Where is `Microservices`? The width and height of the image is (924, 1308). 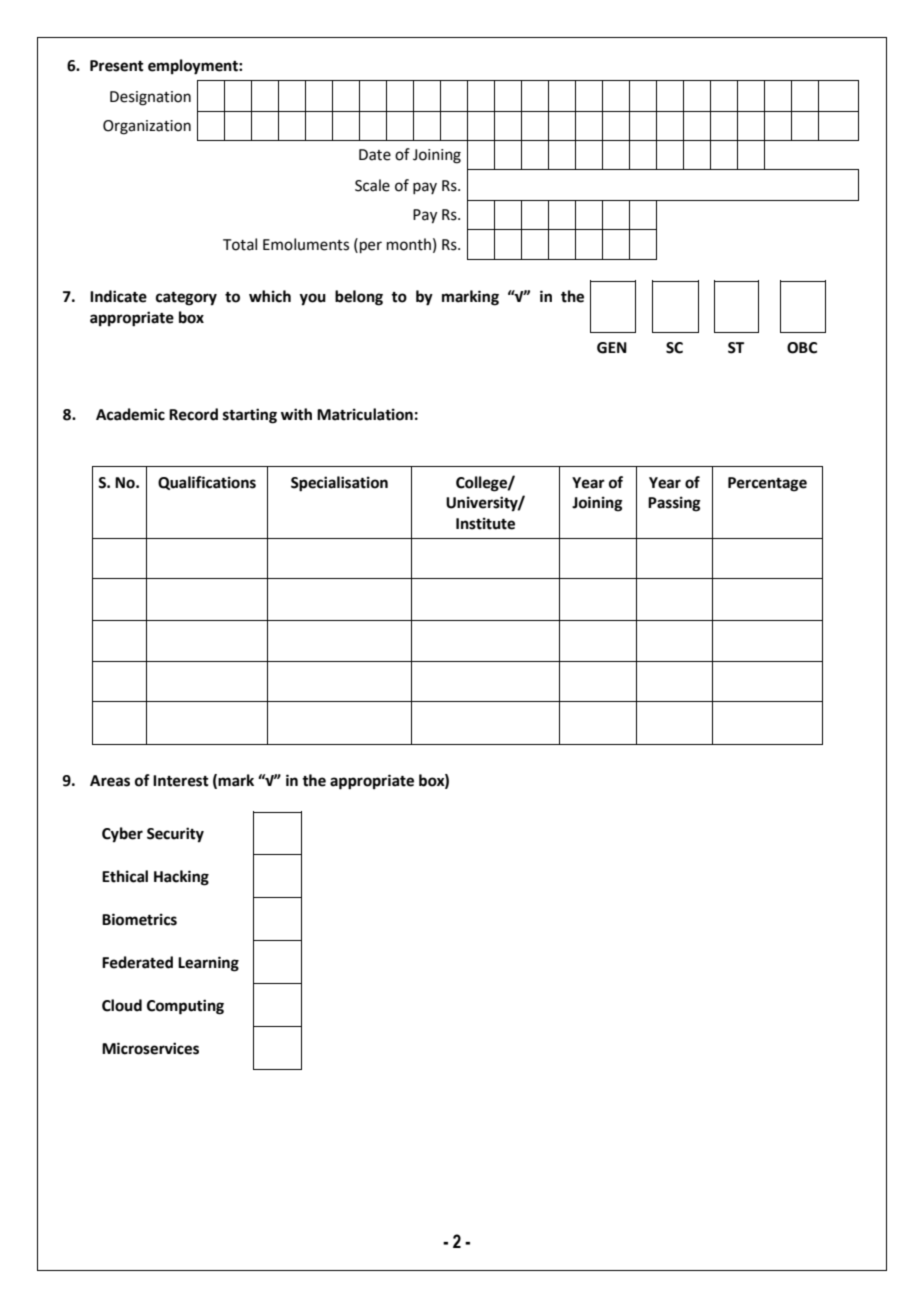
Microservices is located at coordinates (150, 1048).
